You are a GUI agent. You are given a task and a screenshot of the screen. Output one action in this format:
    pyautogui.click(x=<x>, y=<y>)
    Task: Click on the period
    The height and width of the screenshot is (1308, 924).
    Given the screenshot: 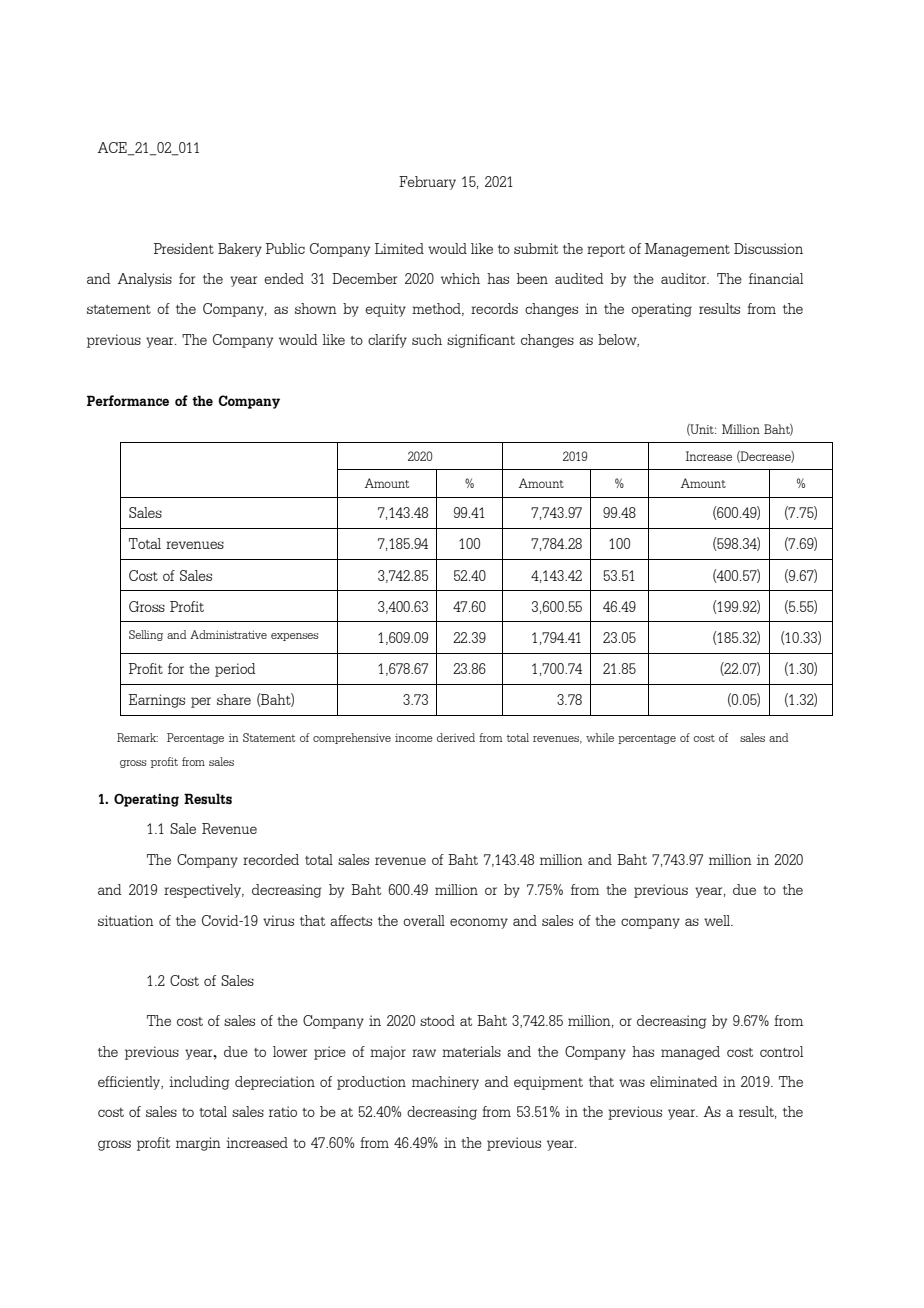 What is the action you would take?
    pyautogui.click(x=235, y=670)
